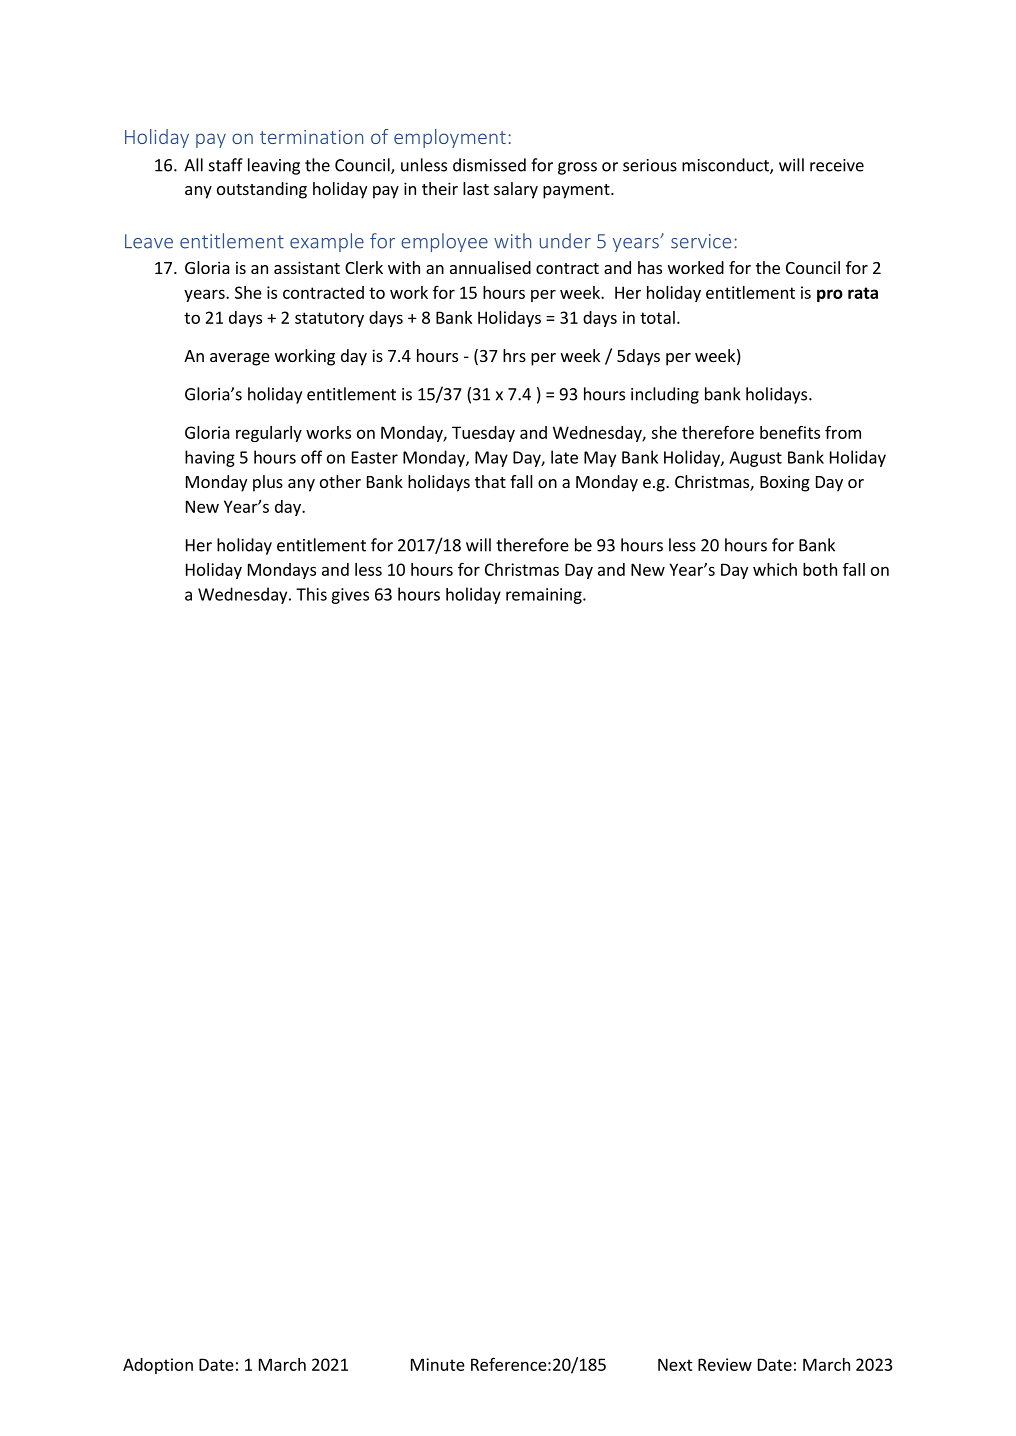 Image resolution: width=1016 pixels, height=1436 pixels. What do you see at coordinates (438, 1364) in the screenshot?
I see `Minute` at bounding box center [438, 1364].
